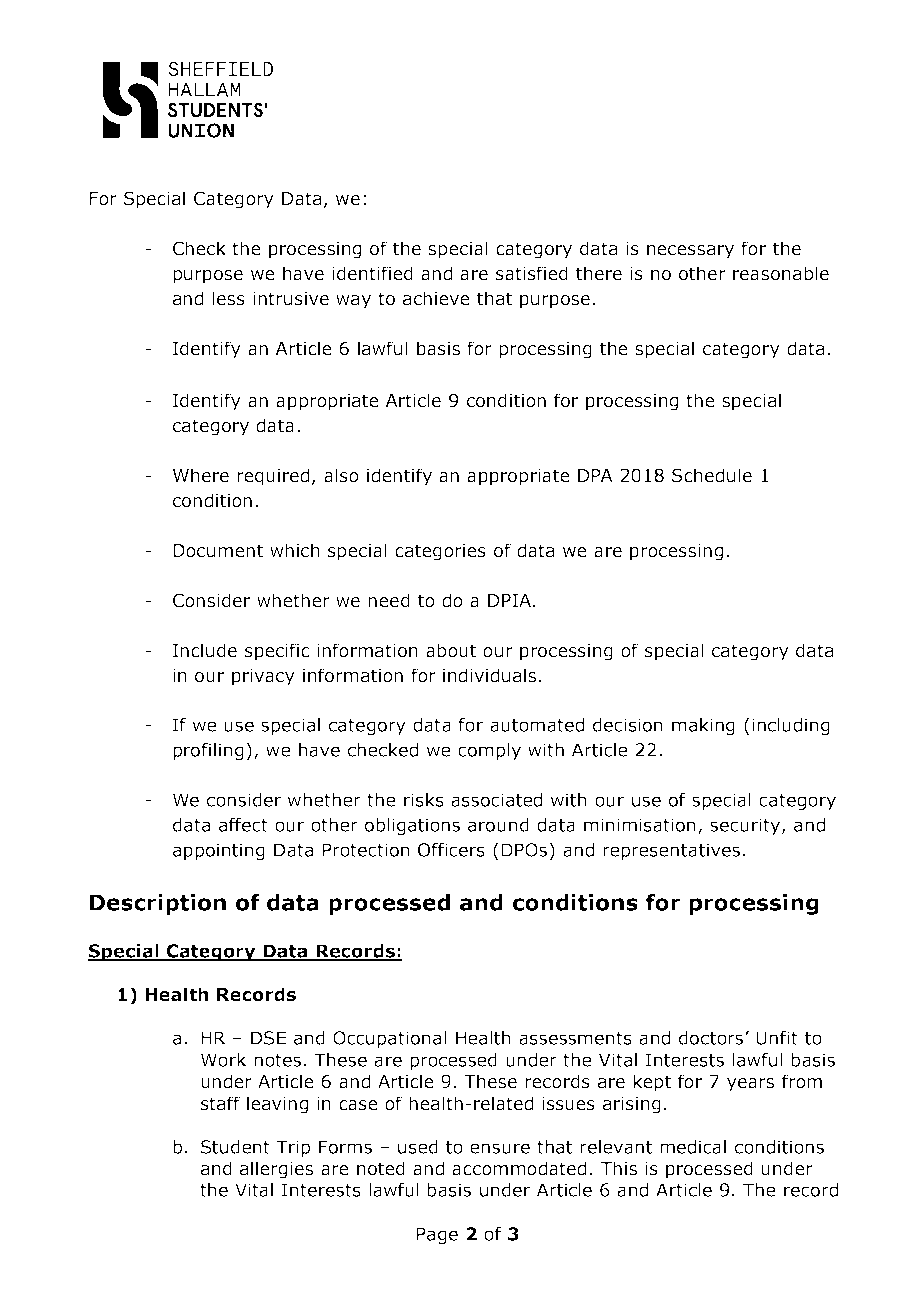 This screenshot has width=924, height=1308. I want to click on categories, so click(440, 552).
